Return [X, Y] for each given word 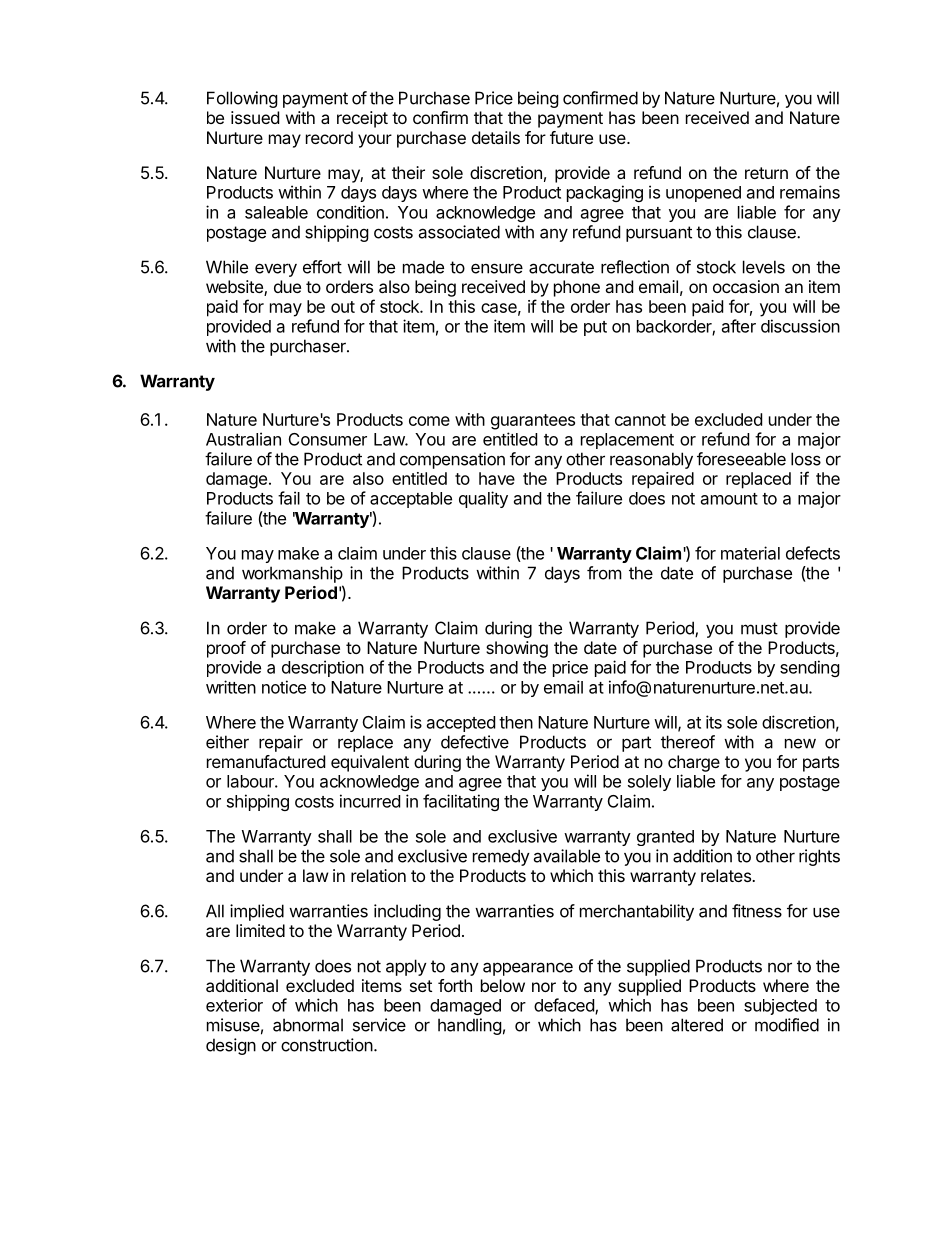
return [766, 173]
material [750, 553]
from [604, 573]
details [496, 137]
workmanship [292, 574]
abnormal [308, 1025]
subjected [780, 1007]
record [329, 137]
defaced [565, 1006]
